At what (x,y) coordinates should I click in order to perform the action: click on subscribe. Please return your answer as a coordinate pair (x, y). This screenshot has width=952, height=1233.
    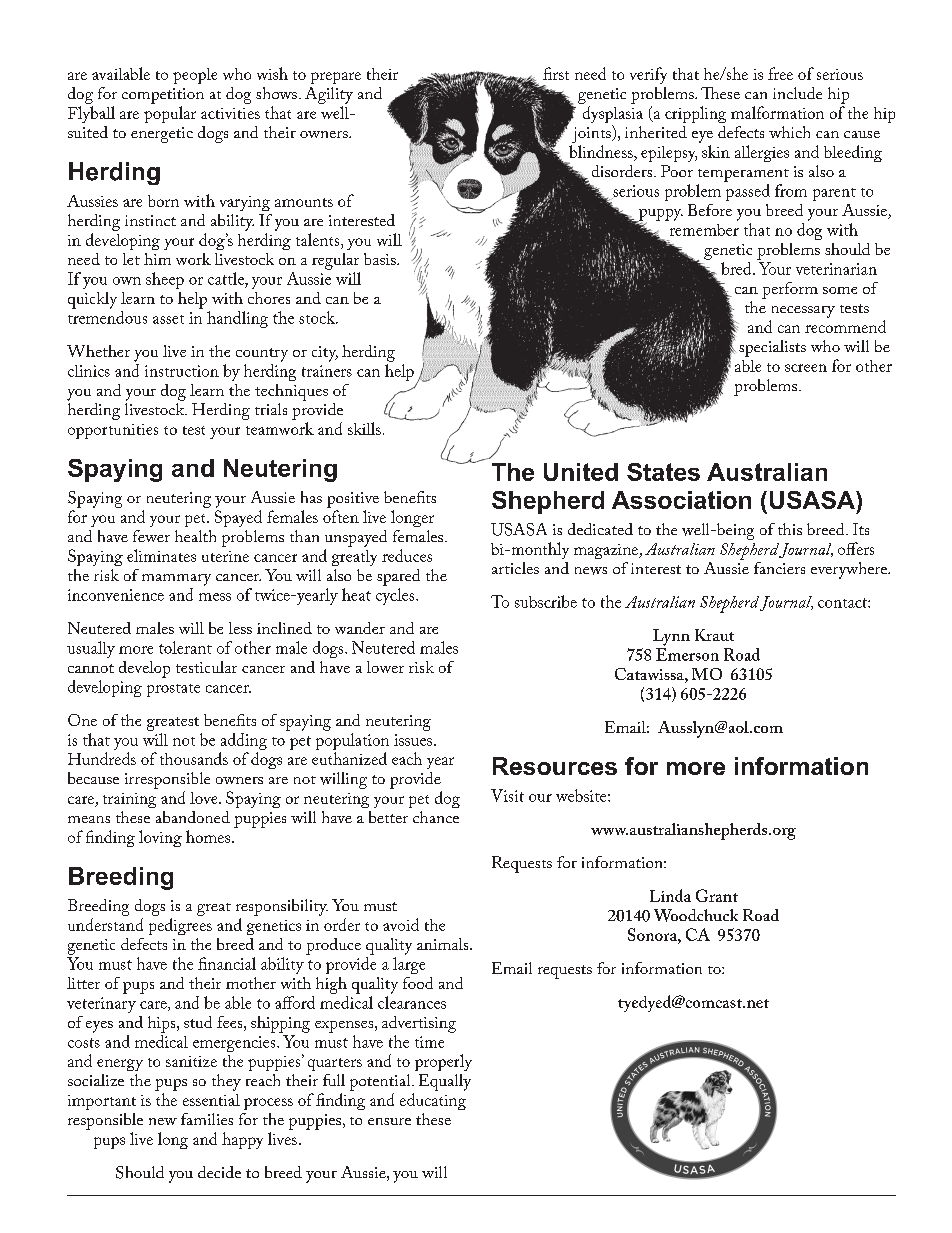
    Looking at the image, I should click on (546, 601).
